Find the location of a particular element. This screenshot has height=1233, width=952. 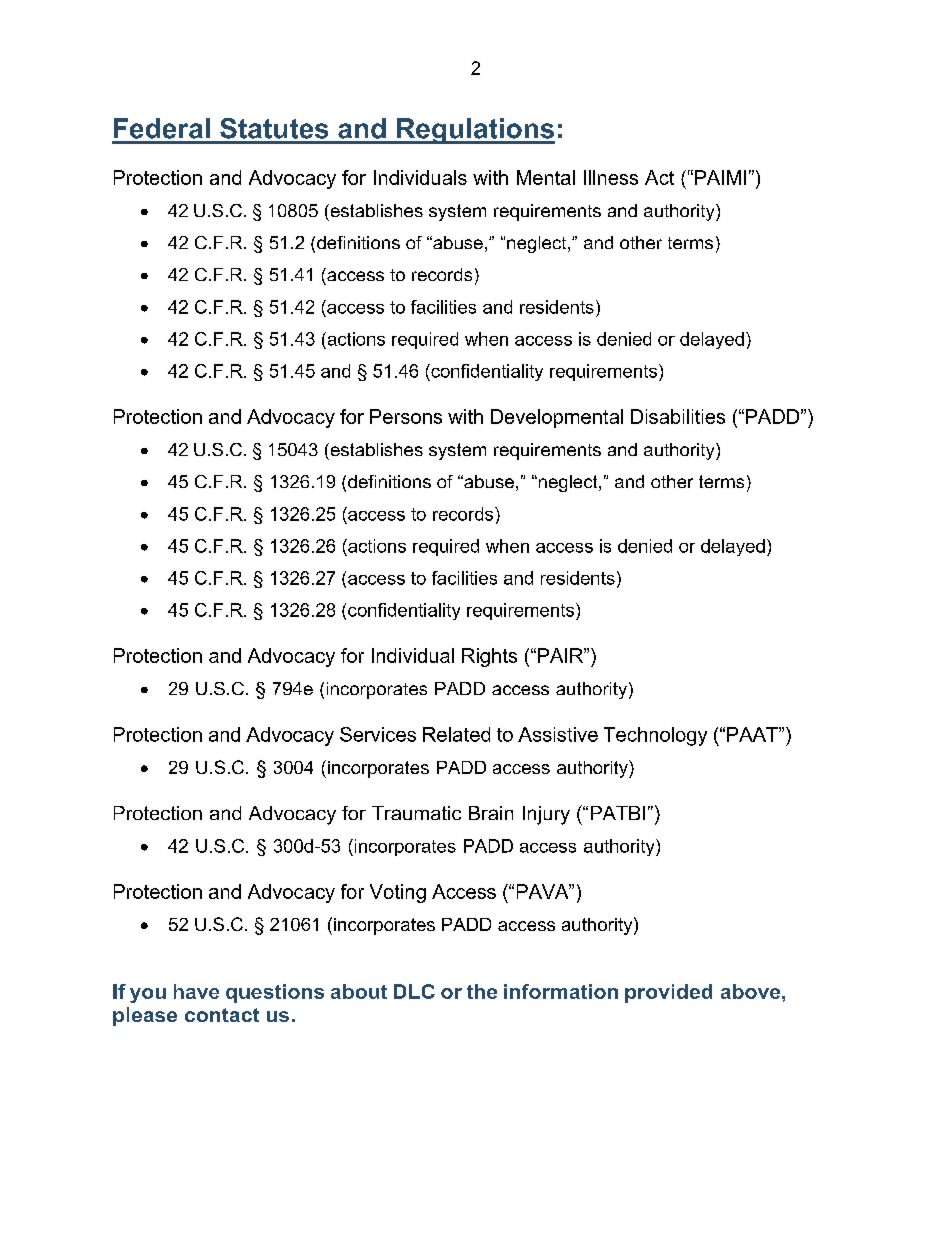

DLC is located at coordinates (414, 991).
